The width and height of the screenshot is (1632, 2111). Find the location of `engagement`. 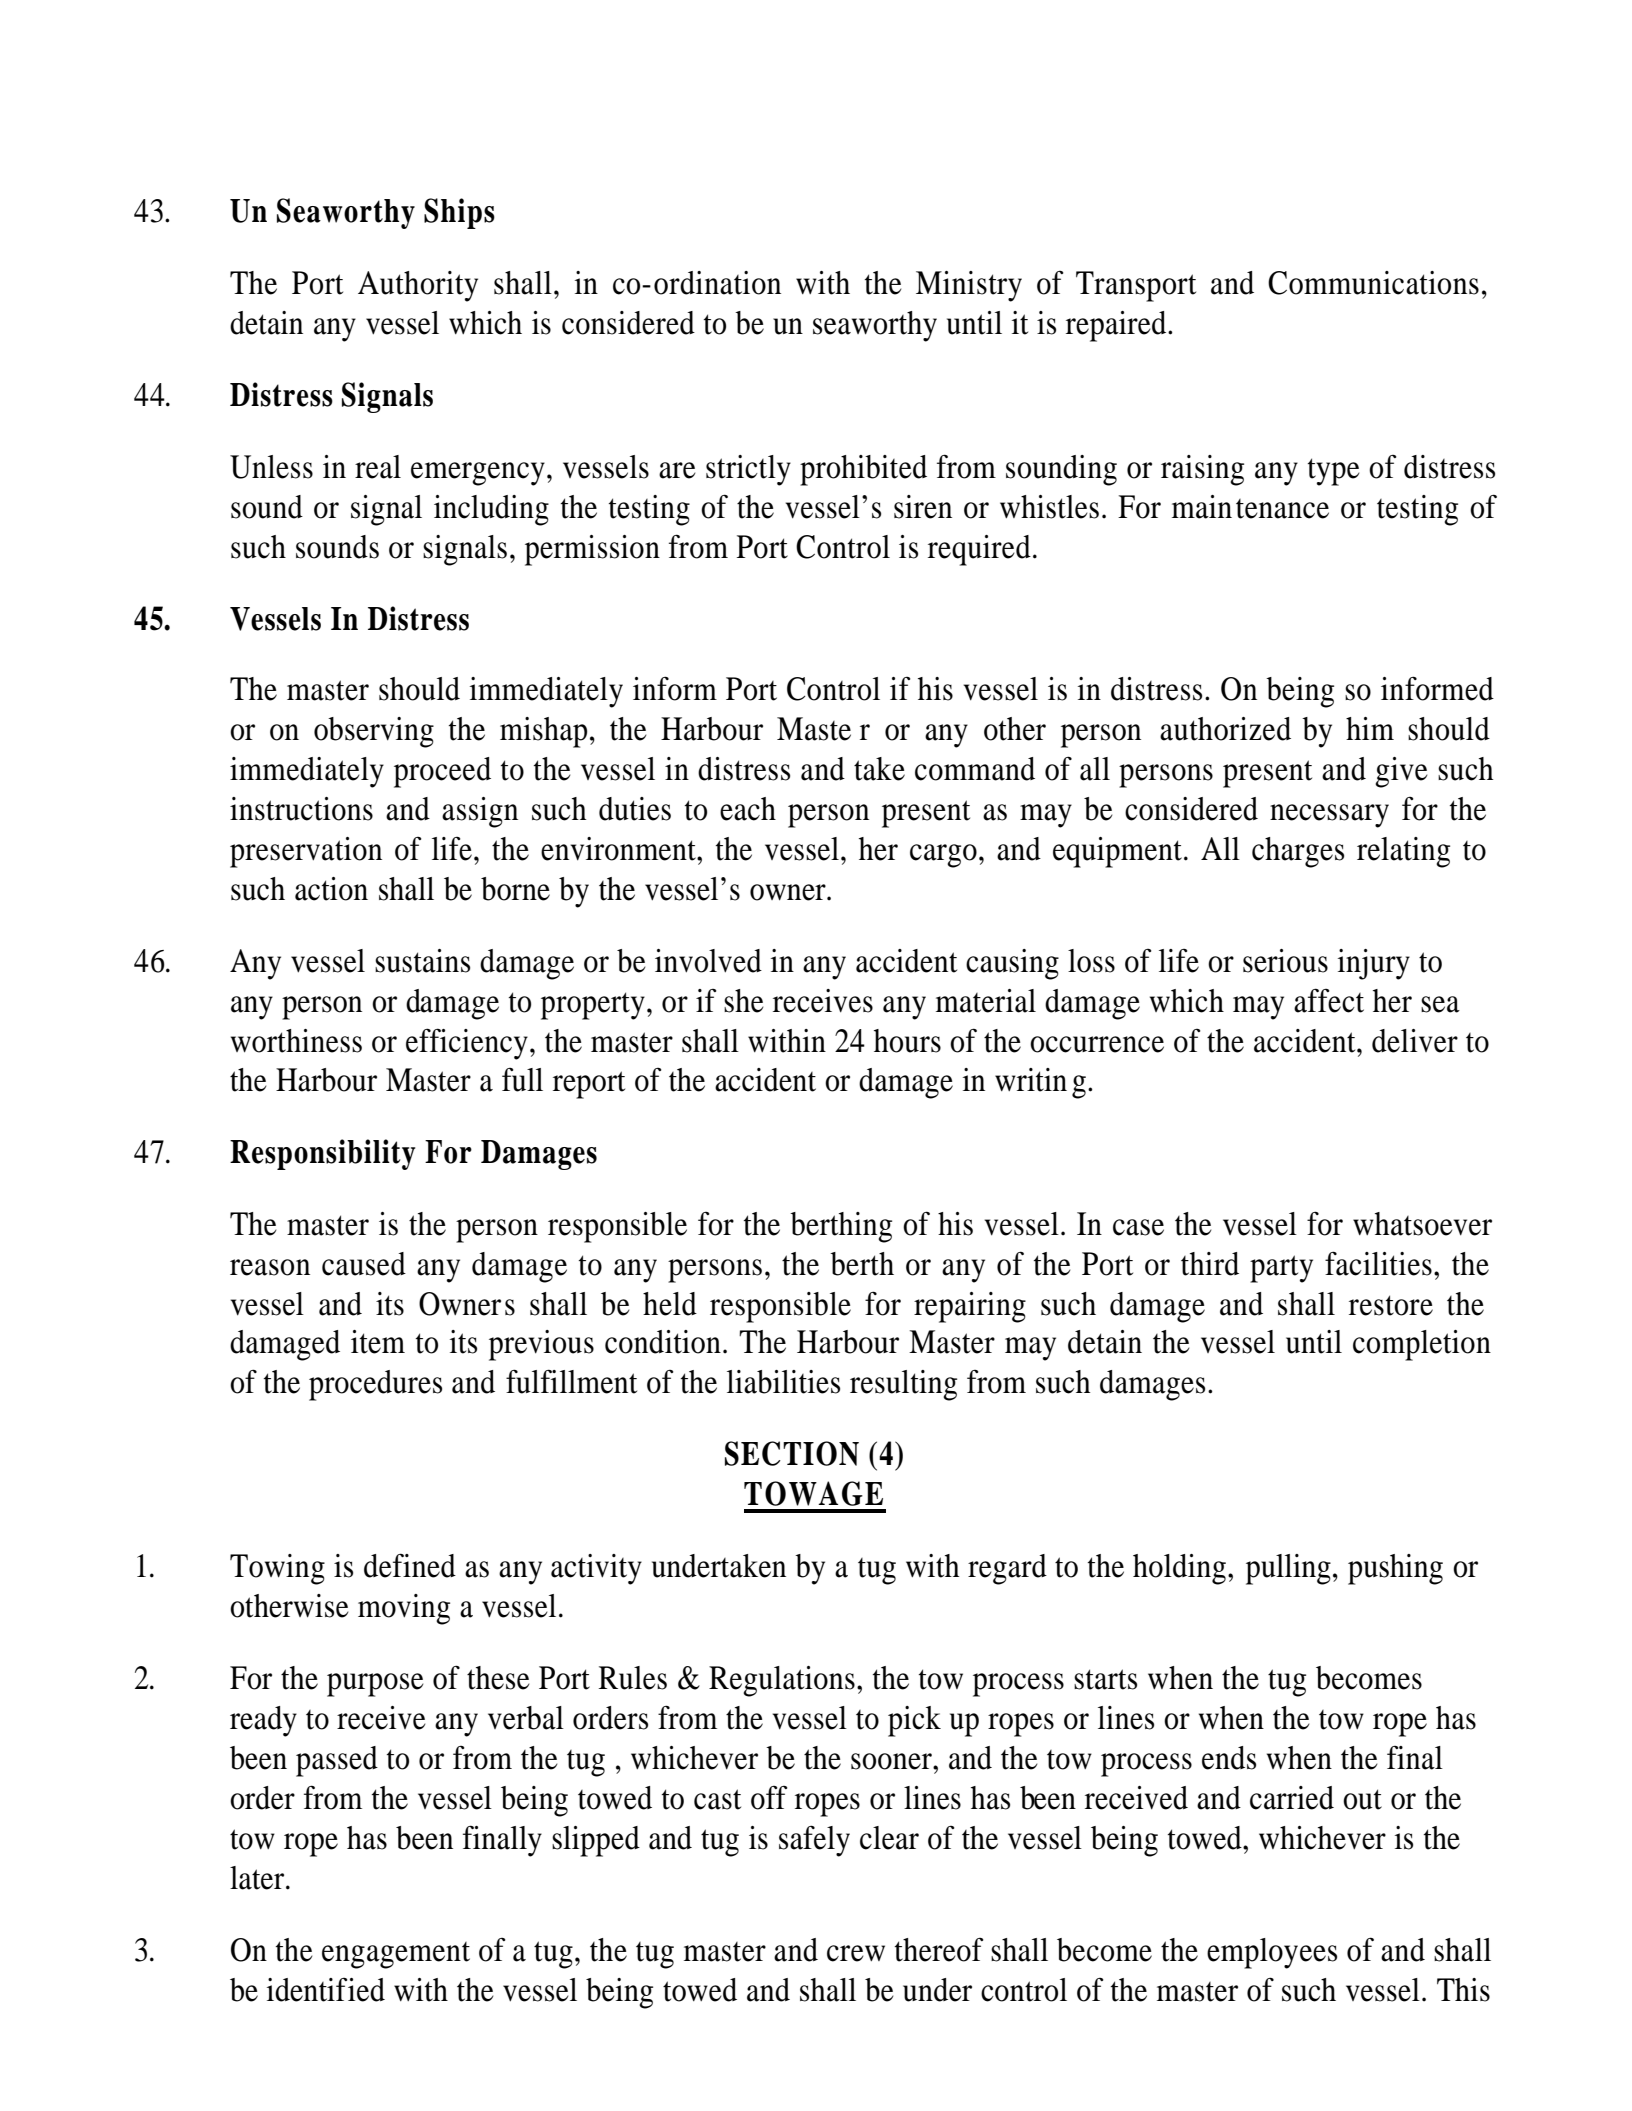

engagement is located at coordinates (396, 1955).
